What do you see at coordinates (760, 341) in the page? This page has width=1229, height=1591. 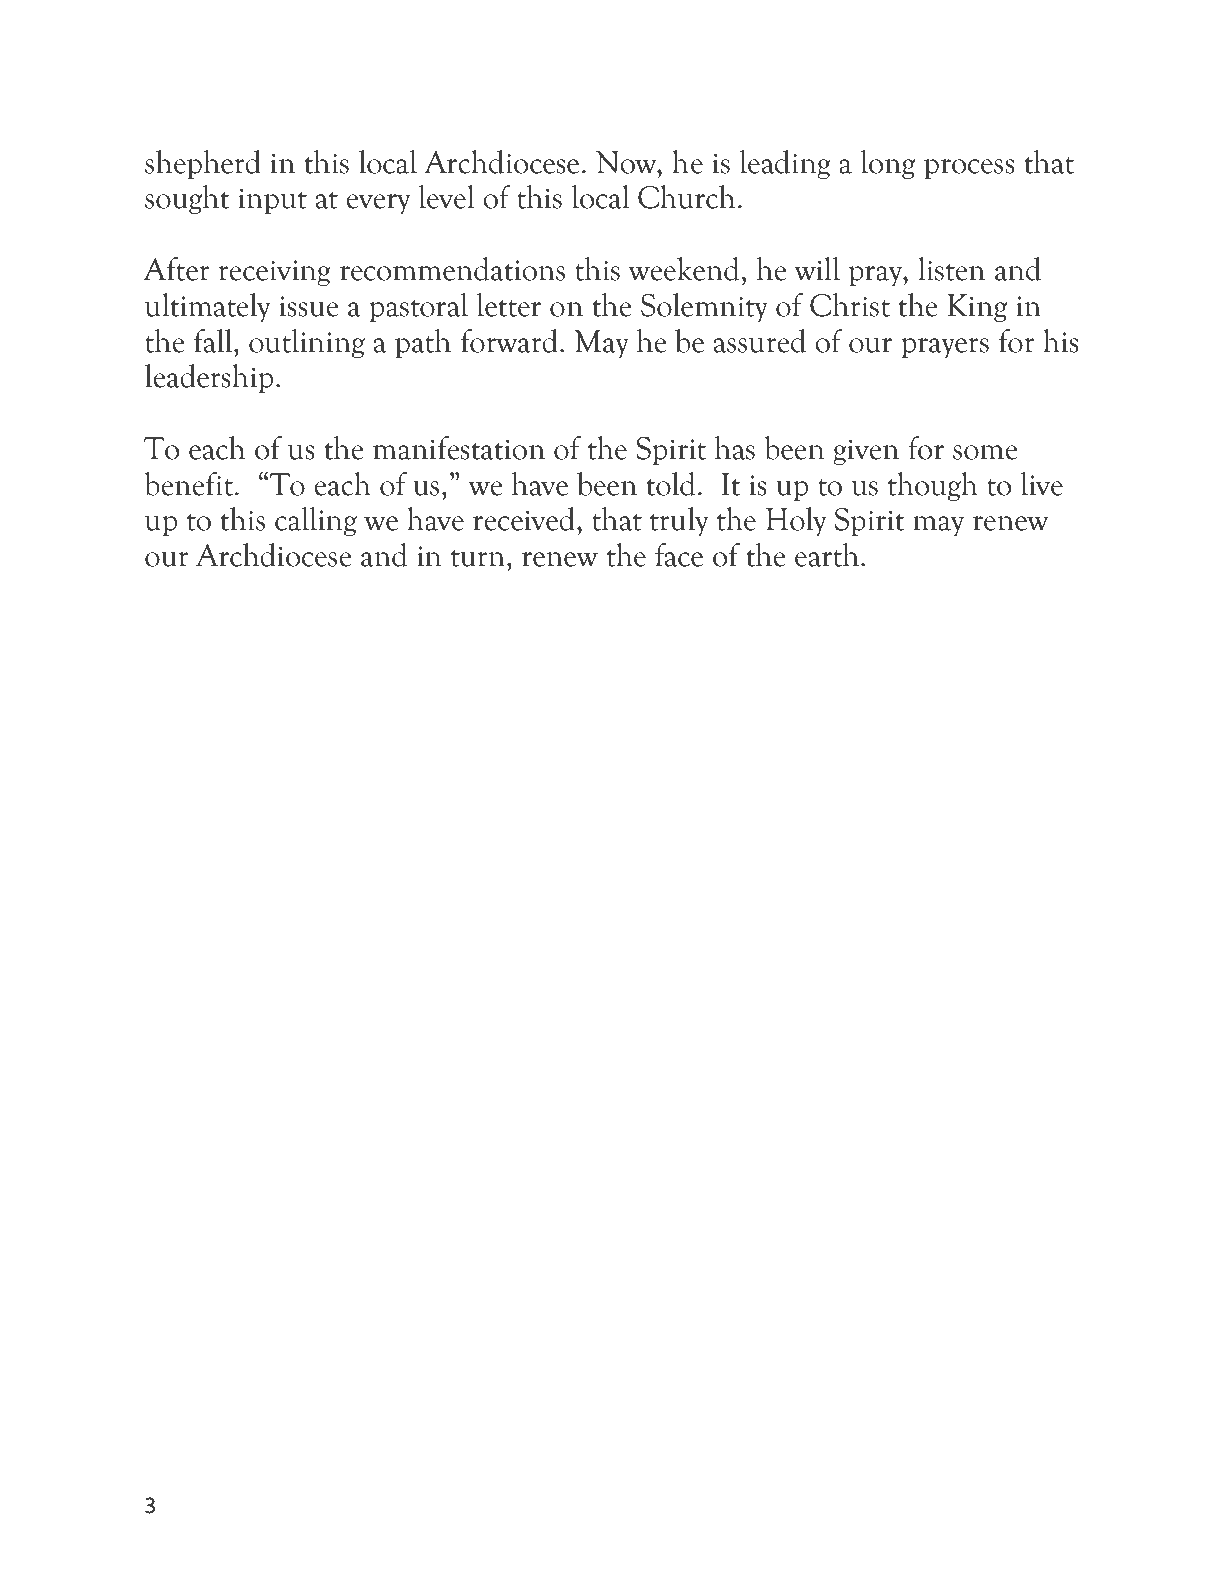 I see `assured` at bounding box center [760, 341].
